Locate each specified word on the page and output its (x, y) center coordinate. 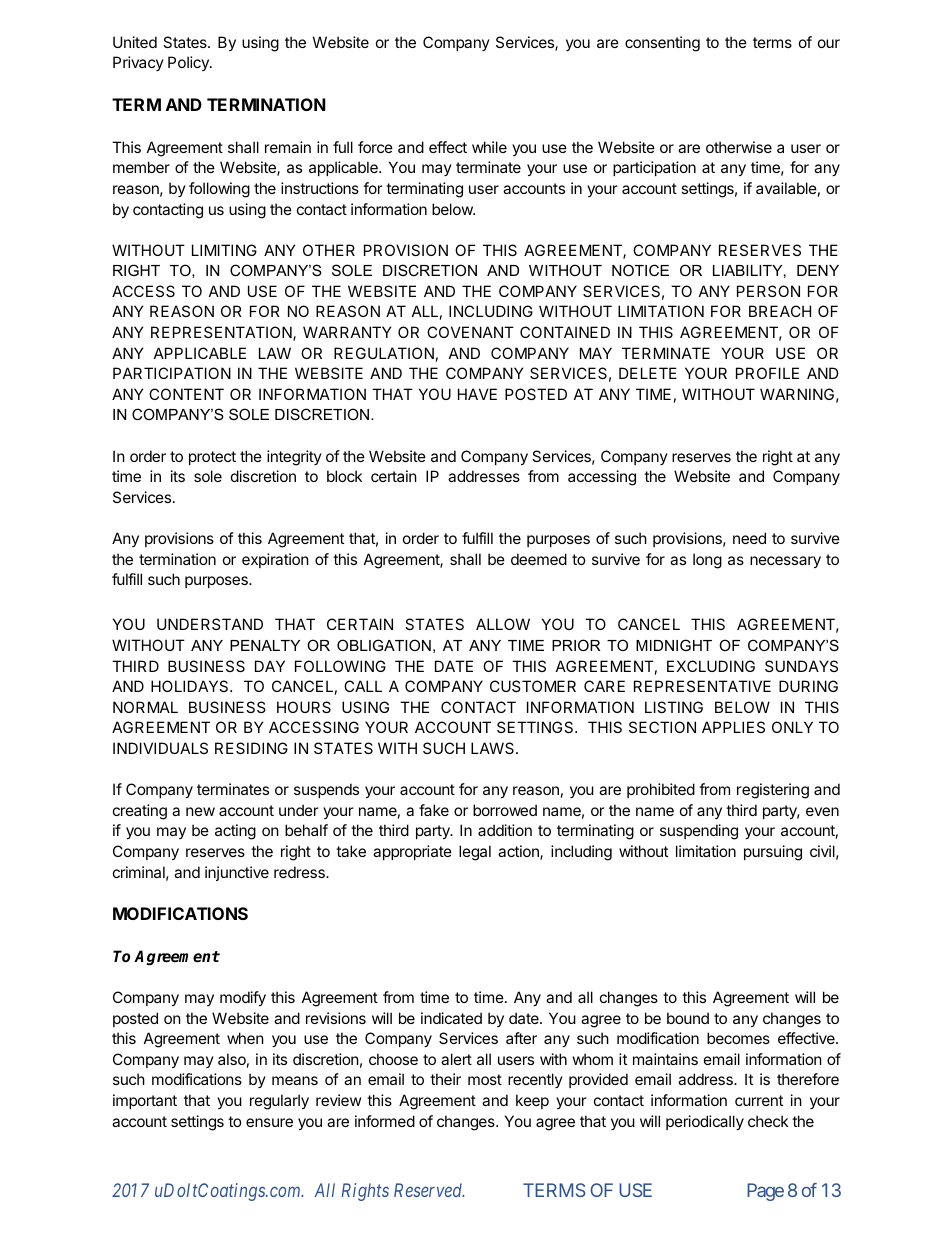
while (489, 147)
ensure (269, 1122)
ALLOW (503, 624)
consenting (662, 44)
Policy (189, 63)
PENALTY (265, 645)
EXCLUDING (711, 666)
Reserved (429, 1190)
